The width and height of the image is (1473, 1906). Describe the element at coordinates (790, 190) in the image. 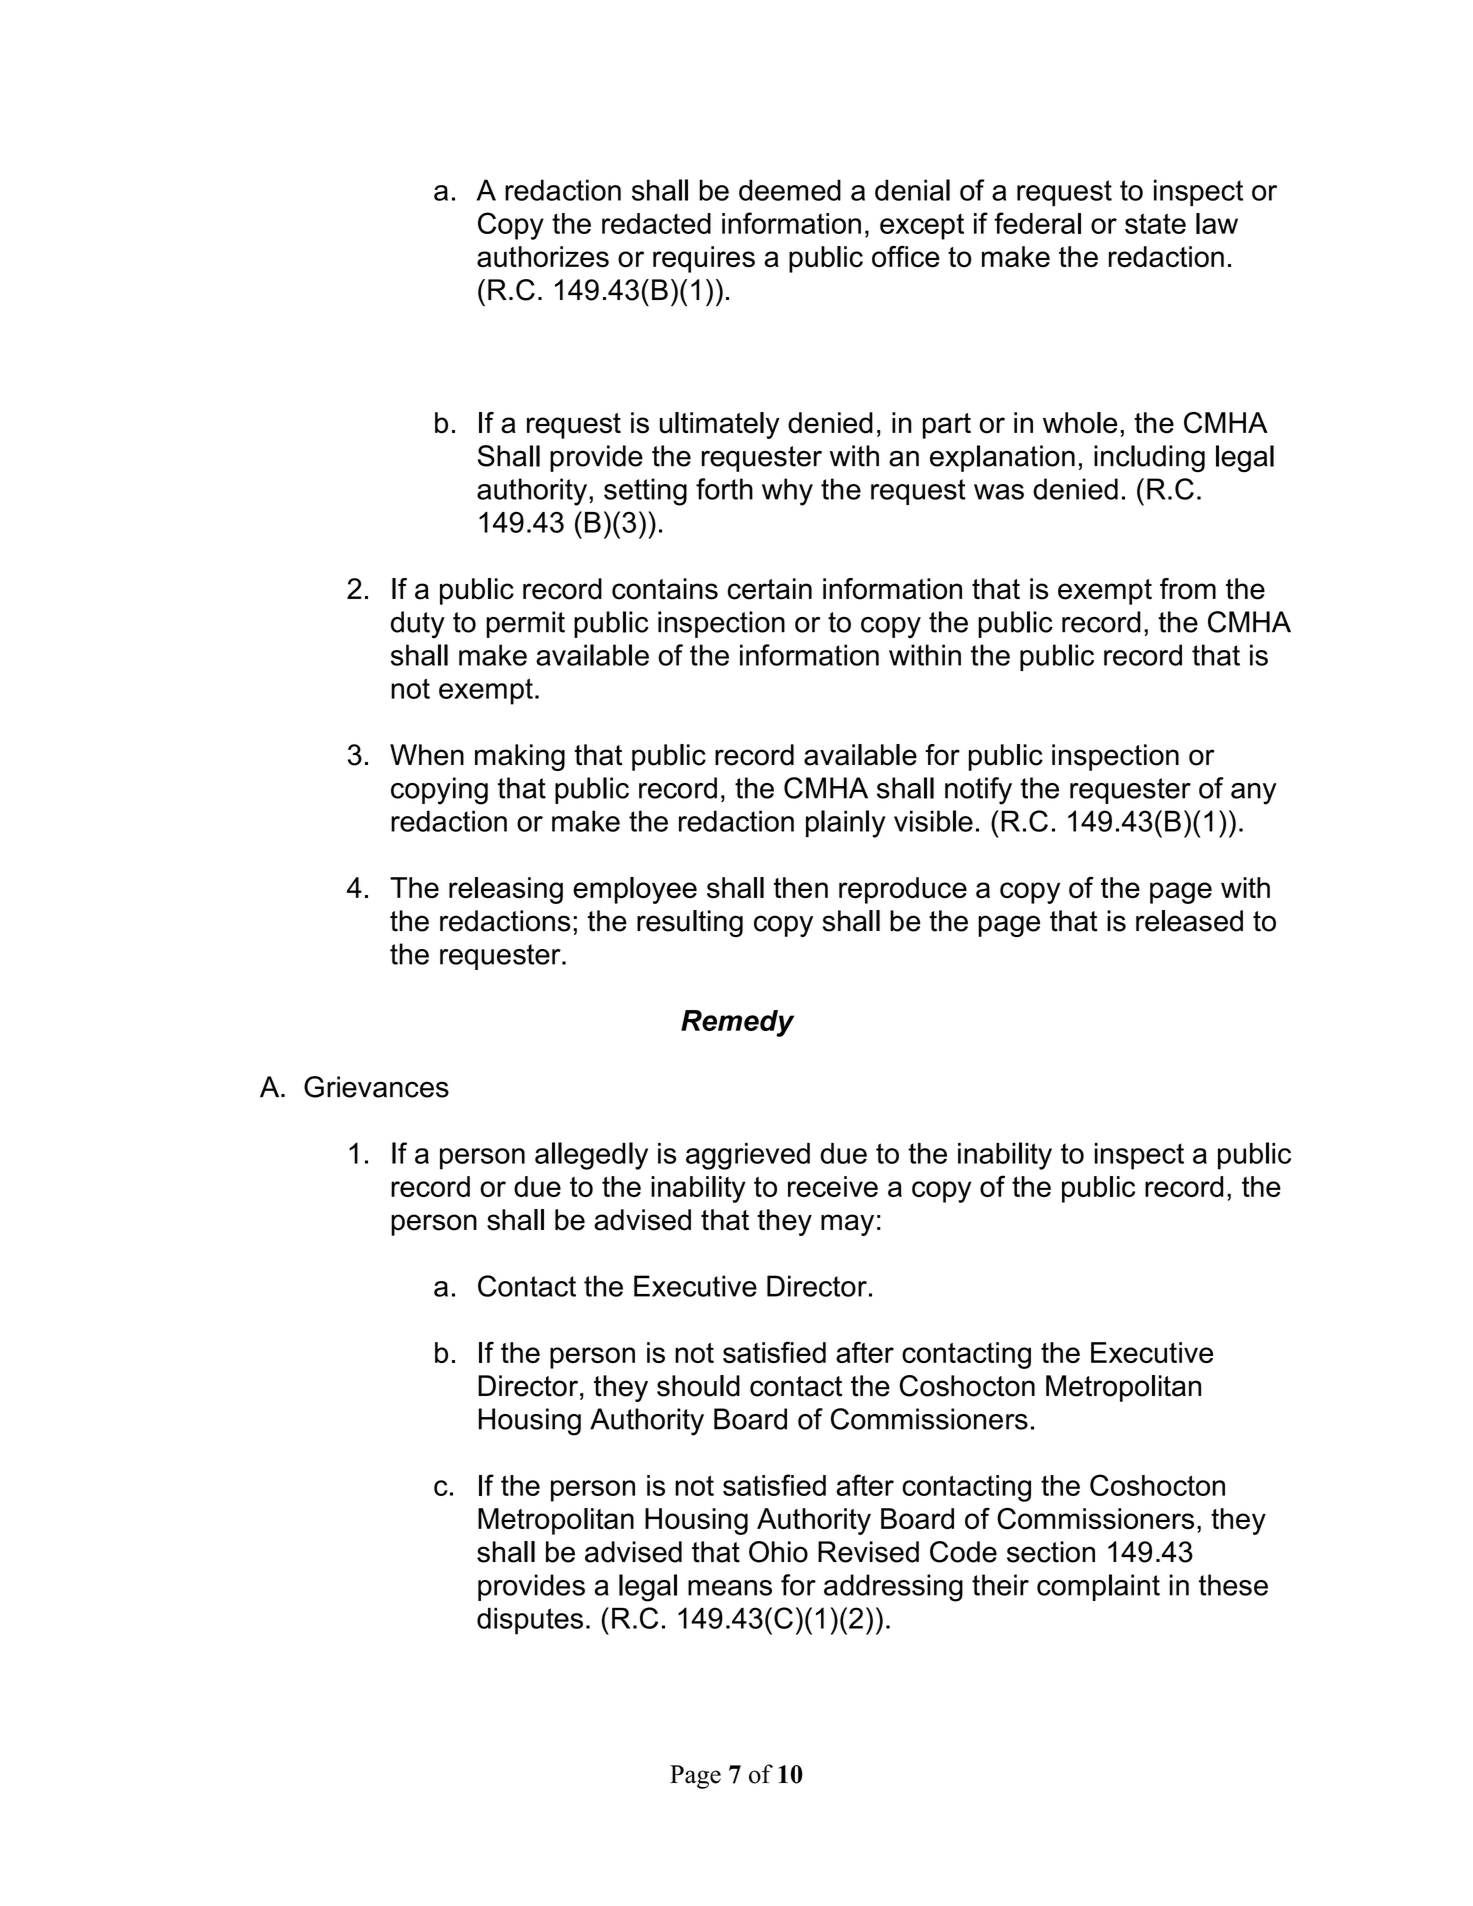

I see `deemed` at that location.
